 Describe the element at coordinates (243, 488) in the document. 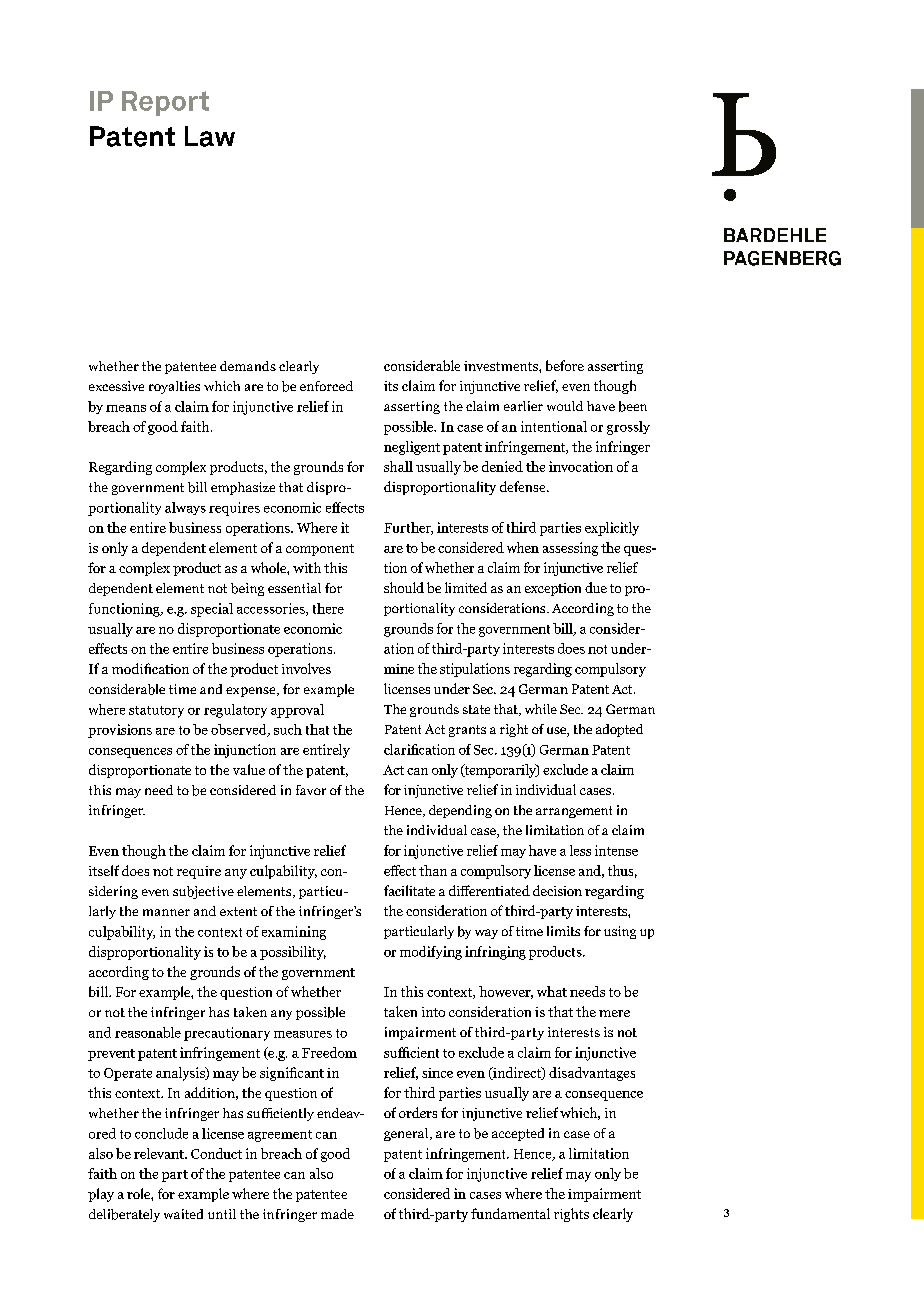

I see `emphasize` at that location.
